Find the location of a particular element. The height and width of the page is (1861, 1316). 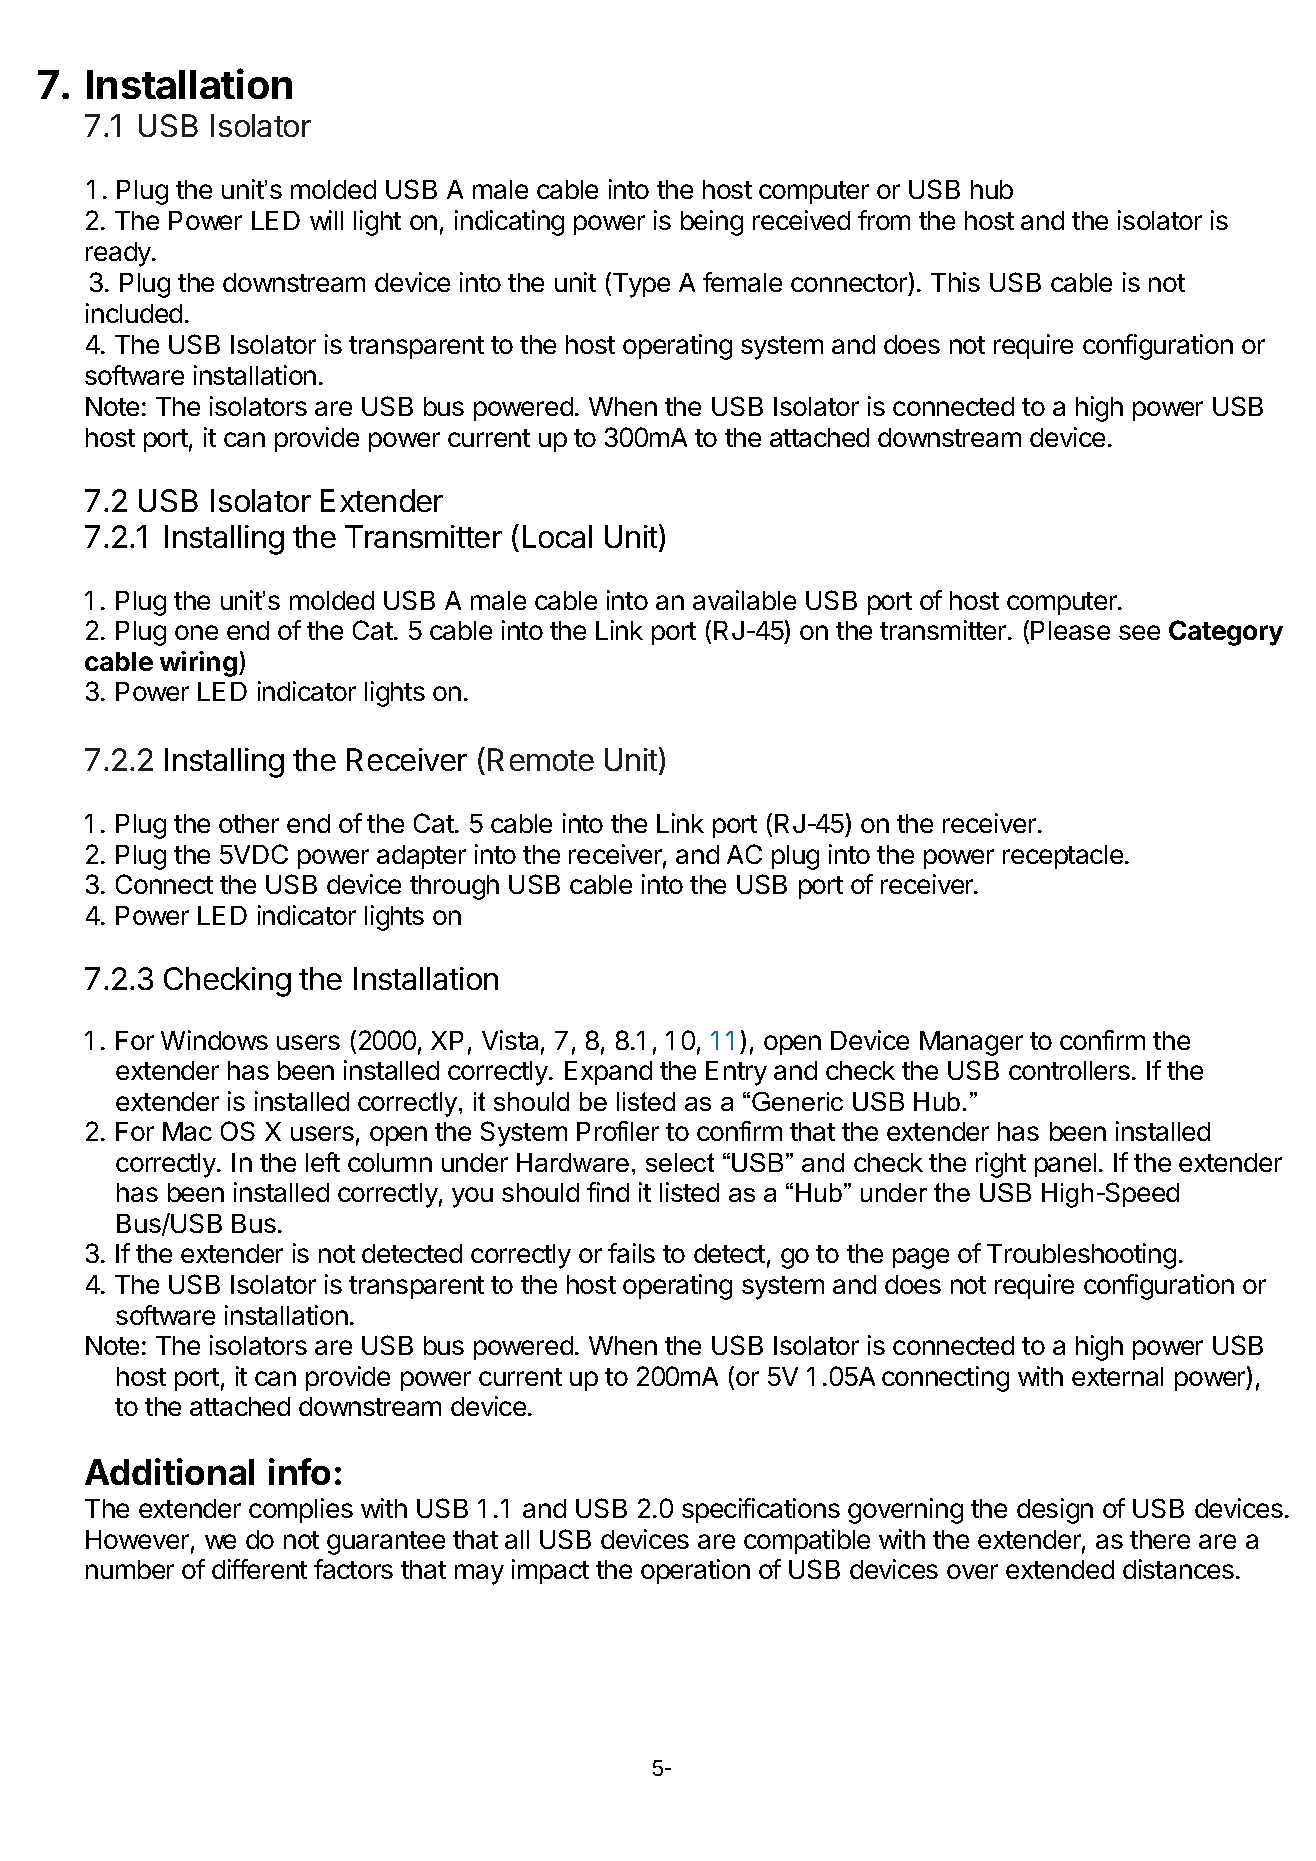

operation is located at coordinates (695, 1571).
